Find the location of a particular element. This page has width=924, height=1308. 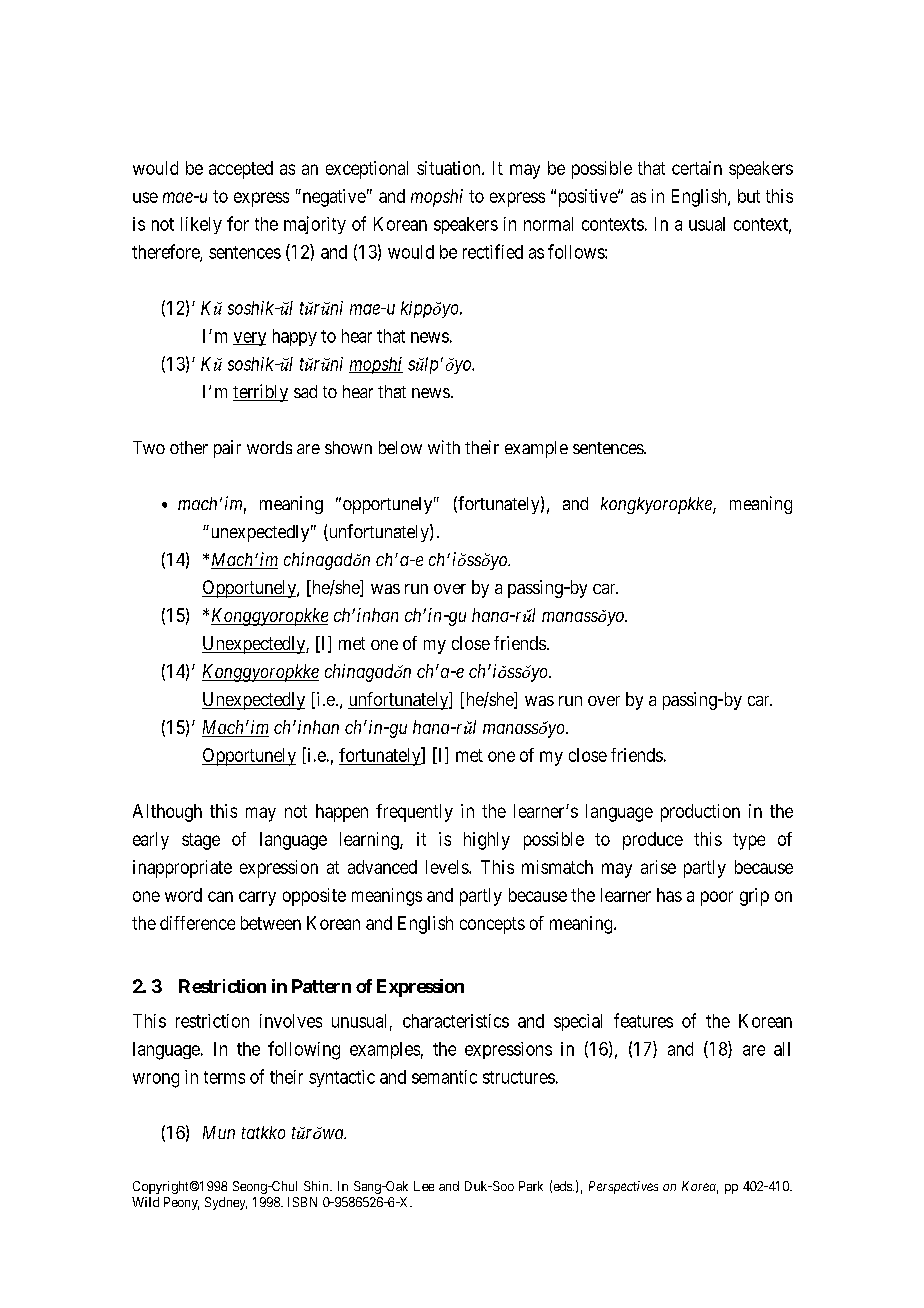

features is located at coordinates (643, 1020).
